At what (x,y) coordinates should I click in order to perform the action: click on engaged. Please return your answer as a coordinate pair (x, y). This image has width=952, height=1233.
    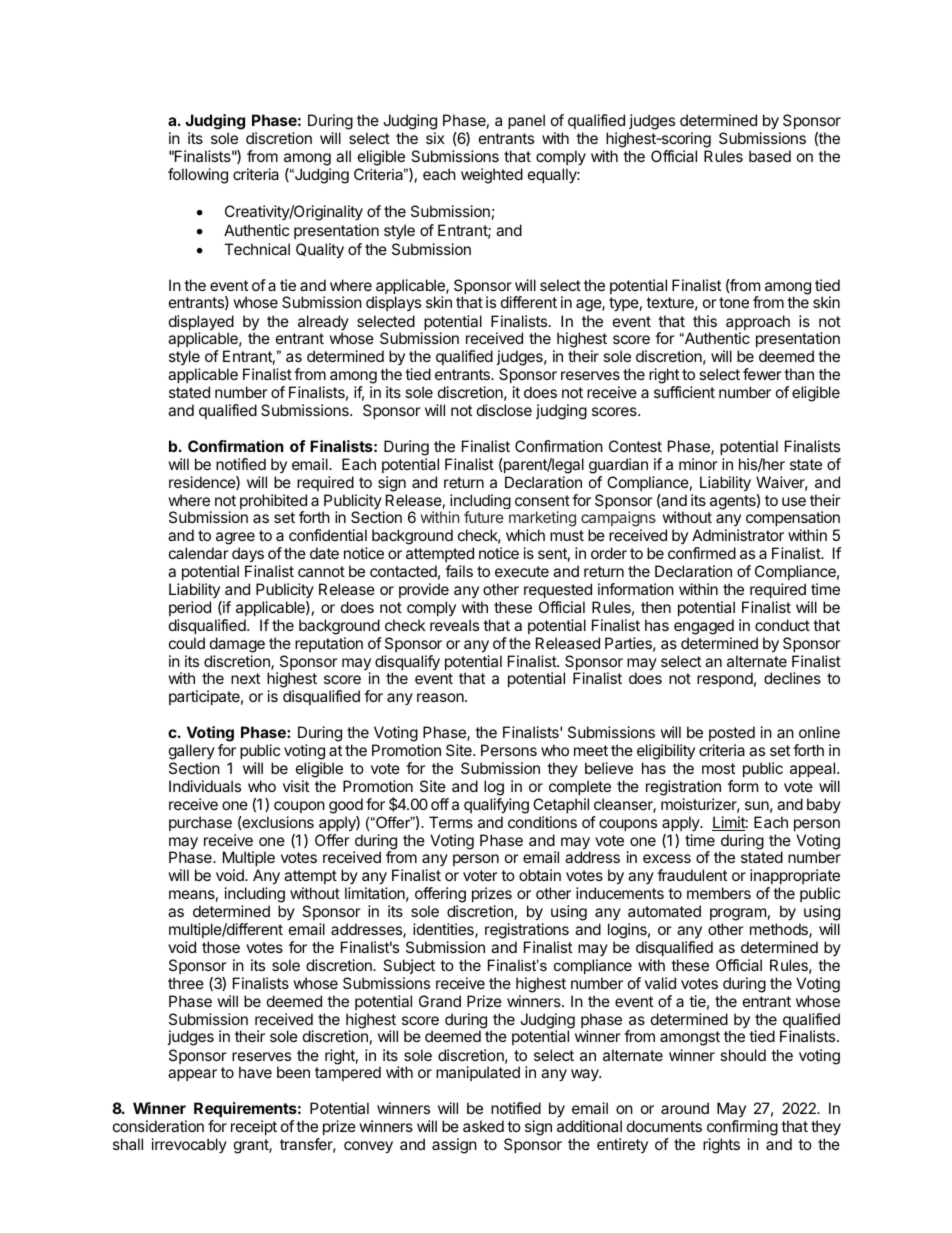
    Looking at the image, I should click on (704, 627).
